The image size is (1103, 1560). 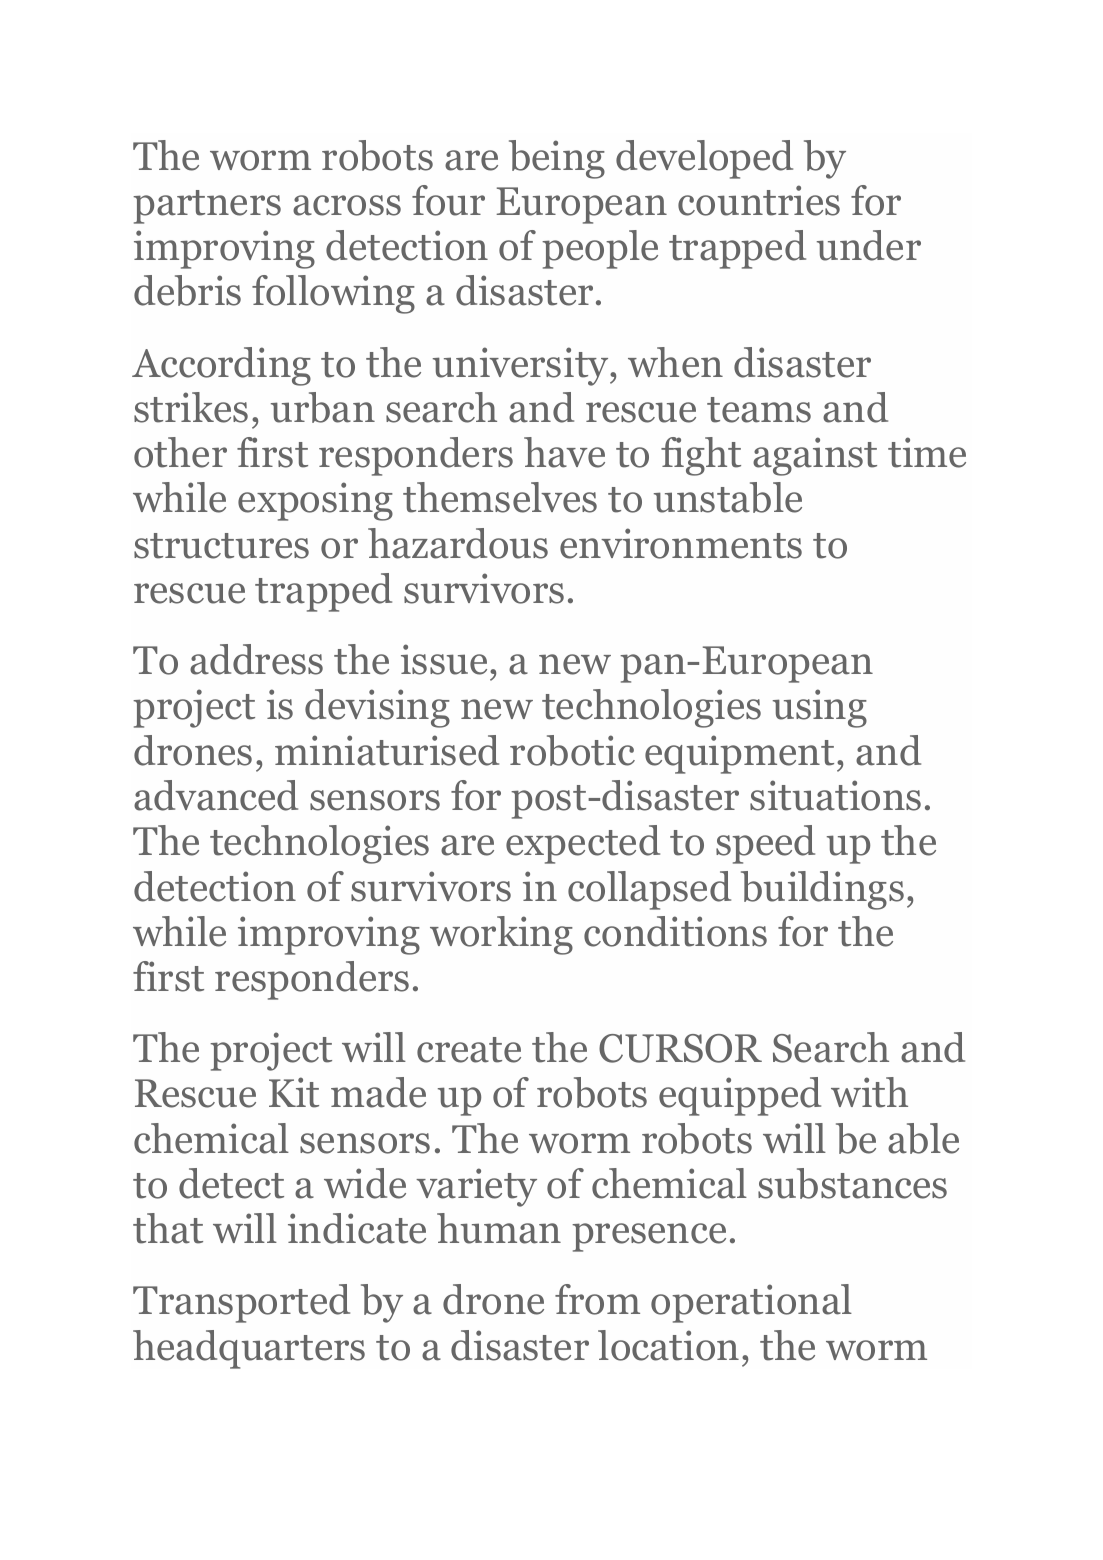 I want to click on working, so click(x=501, y=935).
